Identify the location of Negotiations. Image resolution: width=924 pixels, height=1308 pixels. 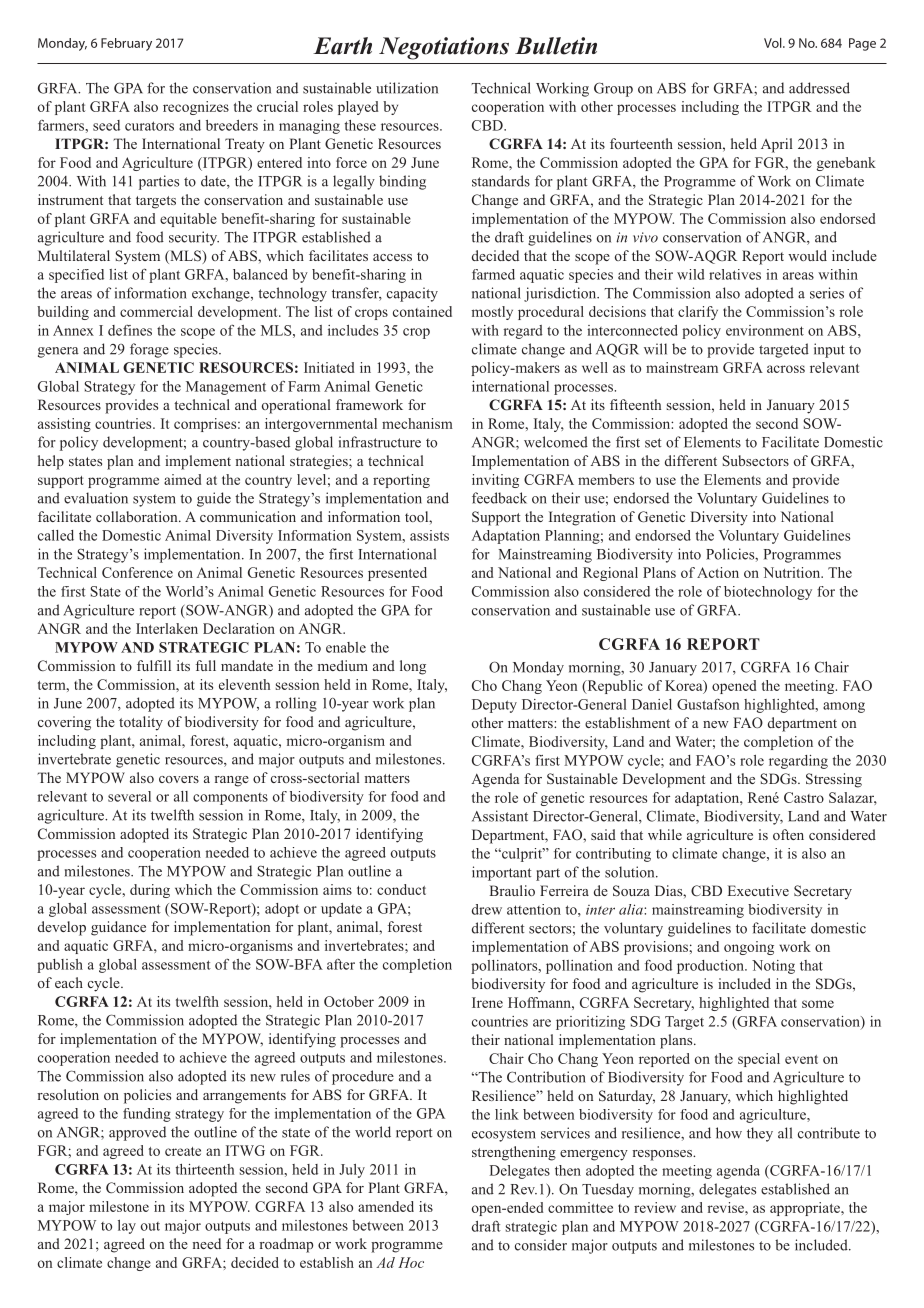
(444, 48).
